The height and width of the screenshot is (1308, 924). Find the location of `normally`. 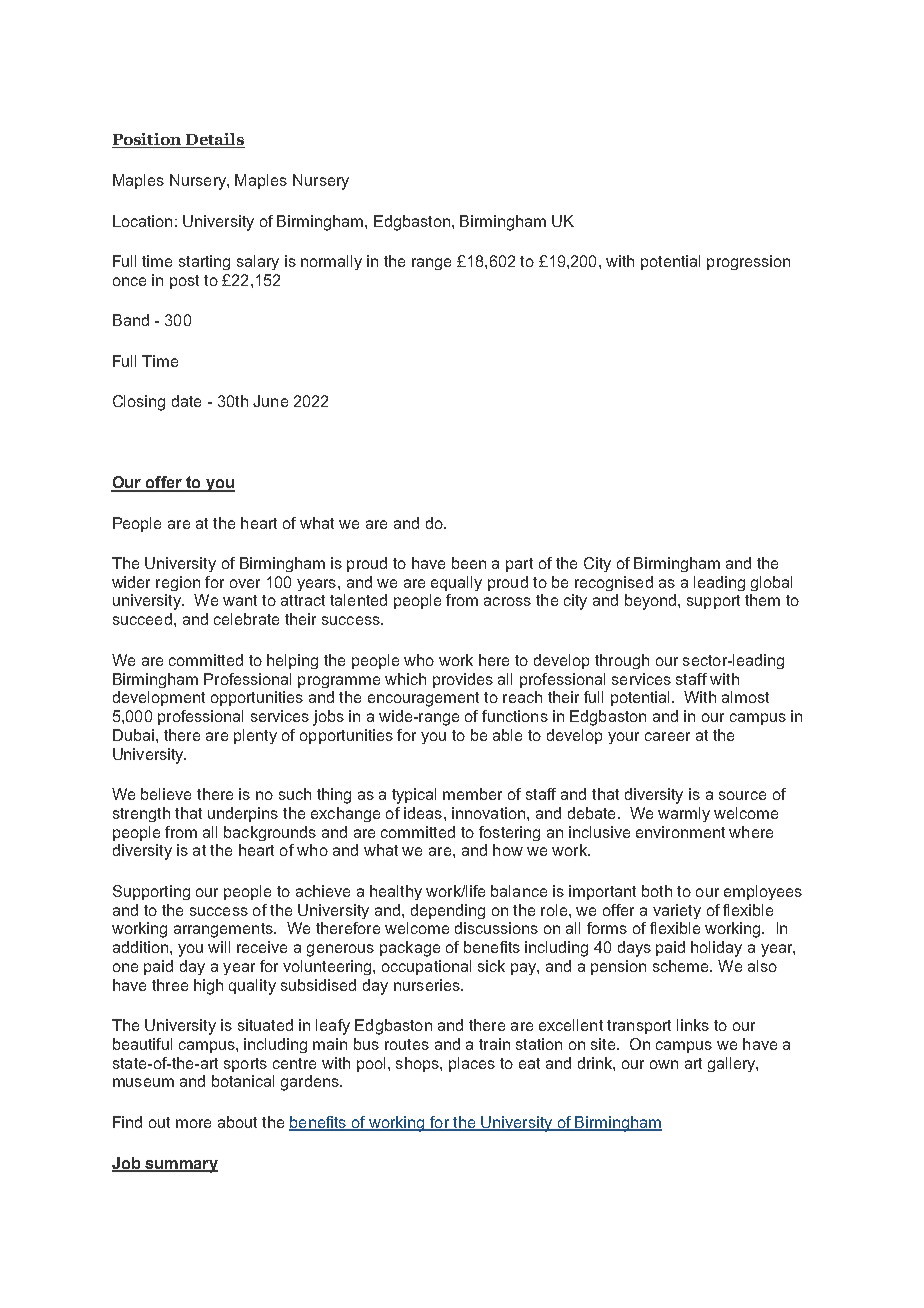

normally is located at coordinates (331, 262).
